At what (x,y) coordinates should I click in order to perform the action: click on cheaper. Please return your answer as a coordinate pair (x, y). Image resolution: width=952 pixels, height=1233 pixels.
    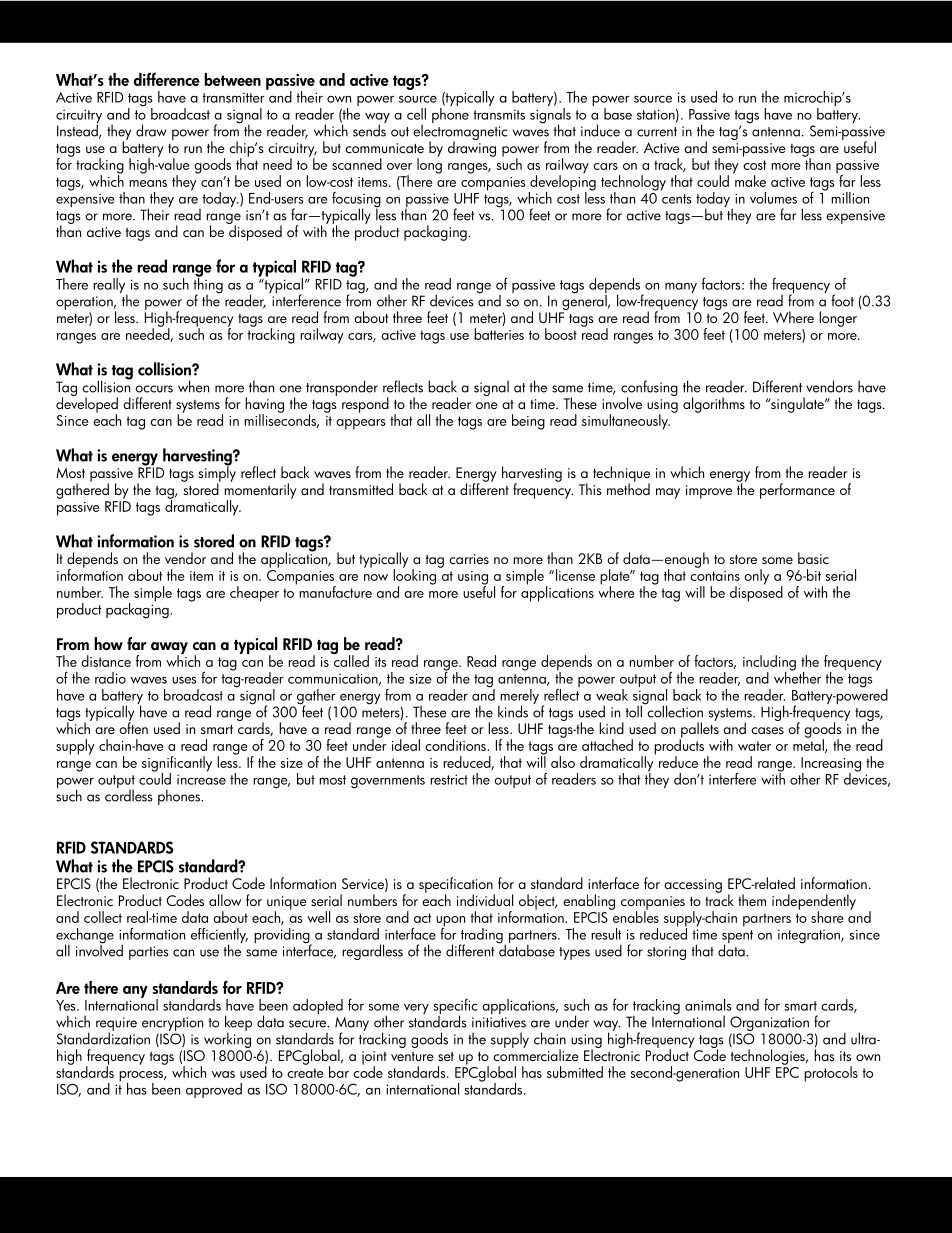
    Looking at the image, I should click on (254, 594).
